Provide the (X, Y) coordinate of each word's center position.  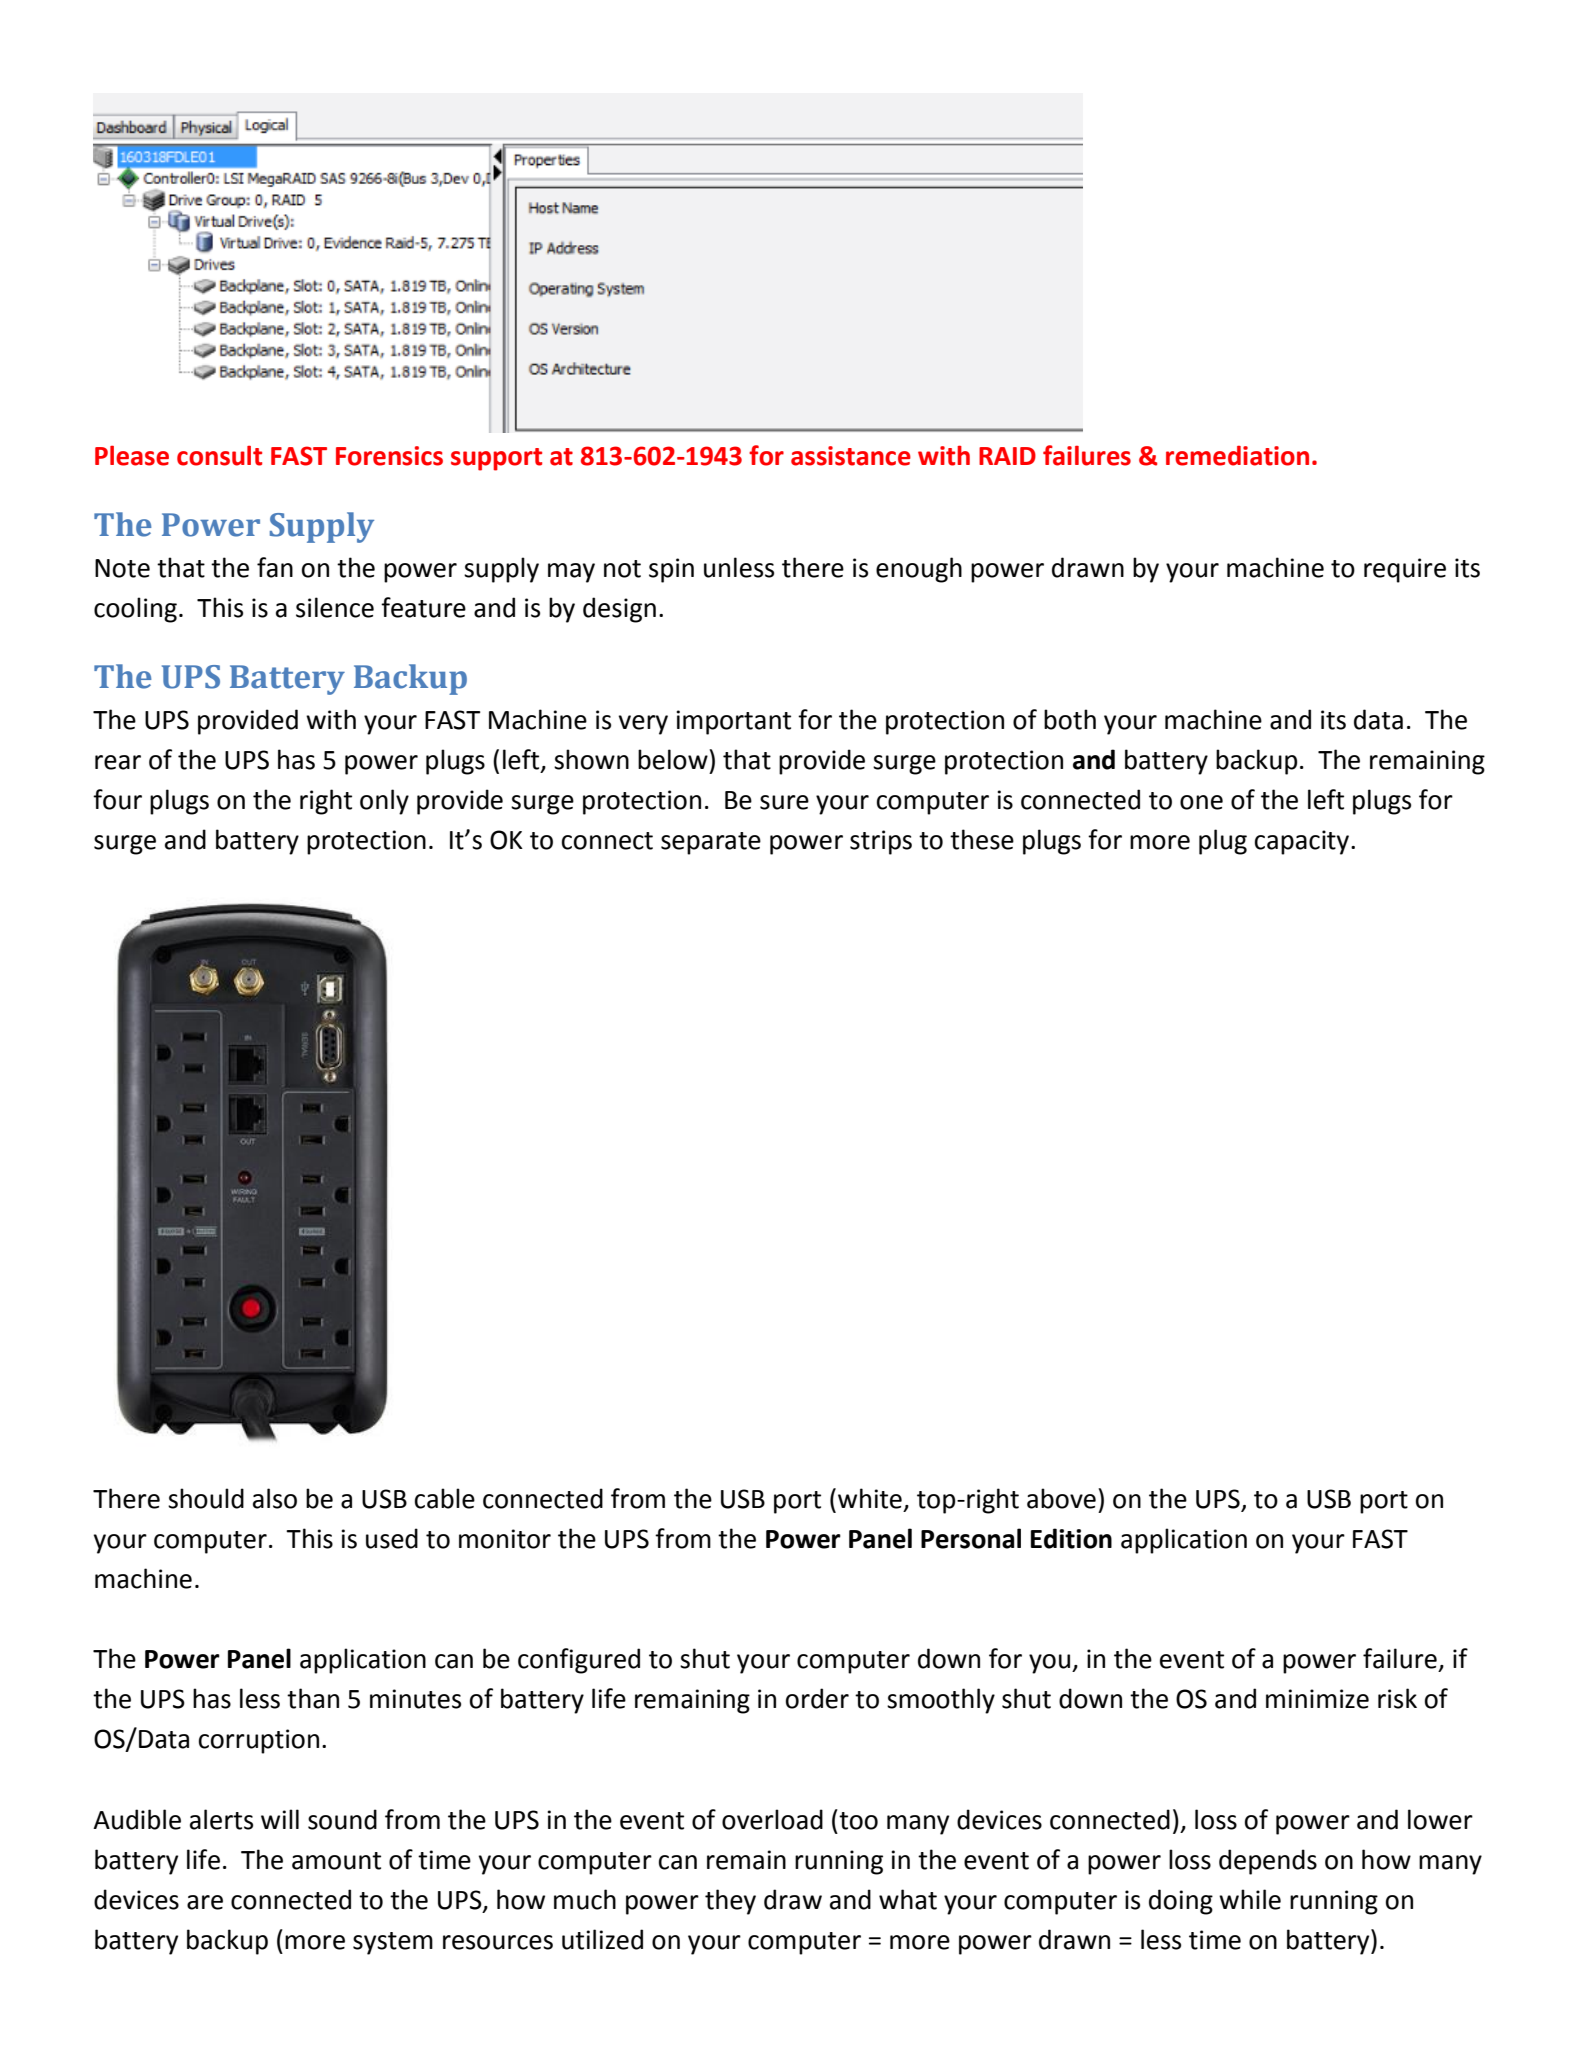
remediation (1237, 455)
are (205, 1902)
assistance (851, 456)
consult (219, 455)
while (1250, 1899)
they (730, 1902)
